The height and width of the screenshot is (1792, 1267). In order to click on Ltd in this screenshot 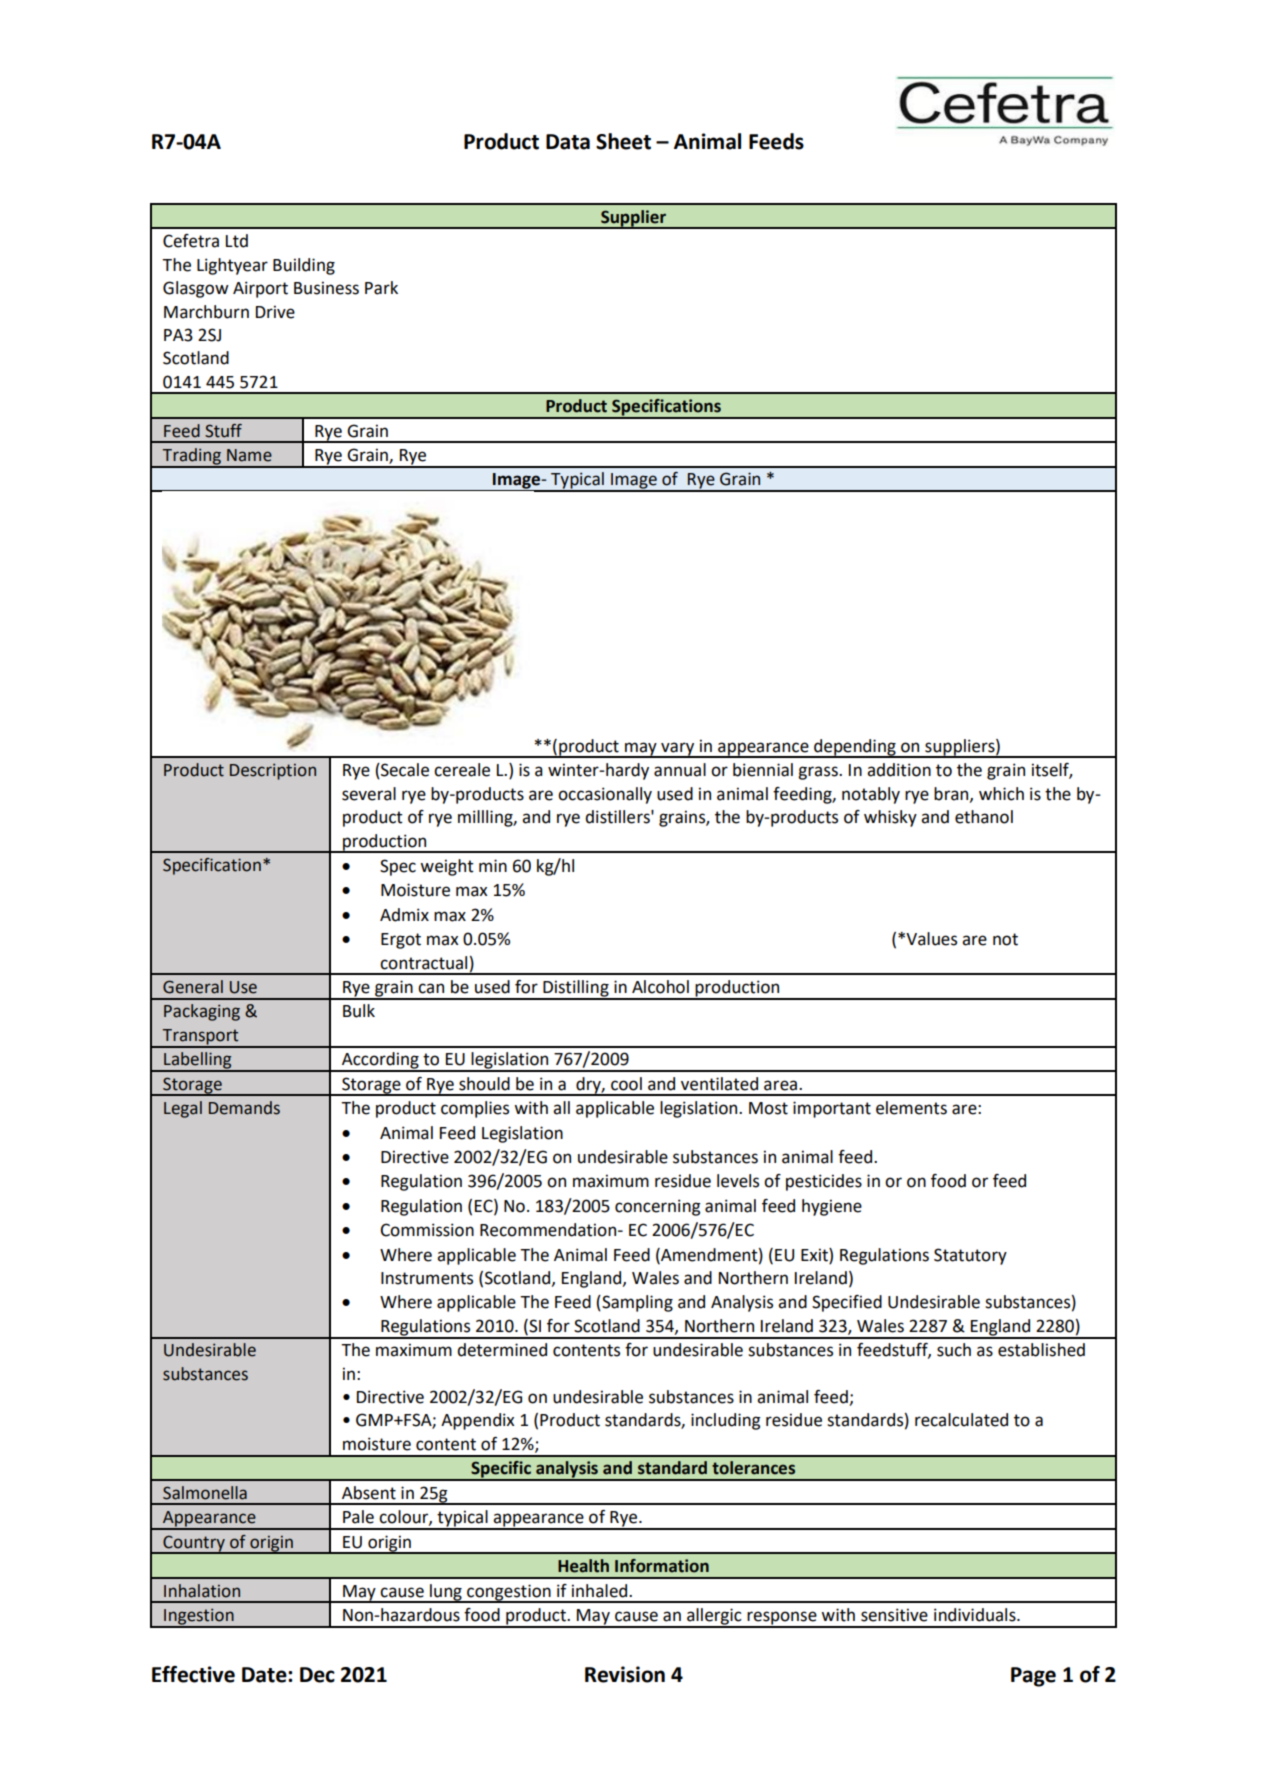, I will do `click(237, 241)`.
